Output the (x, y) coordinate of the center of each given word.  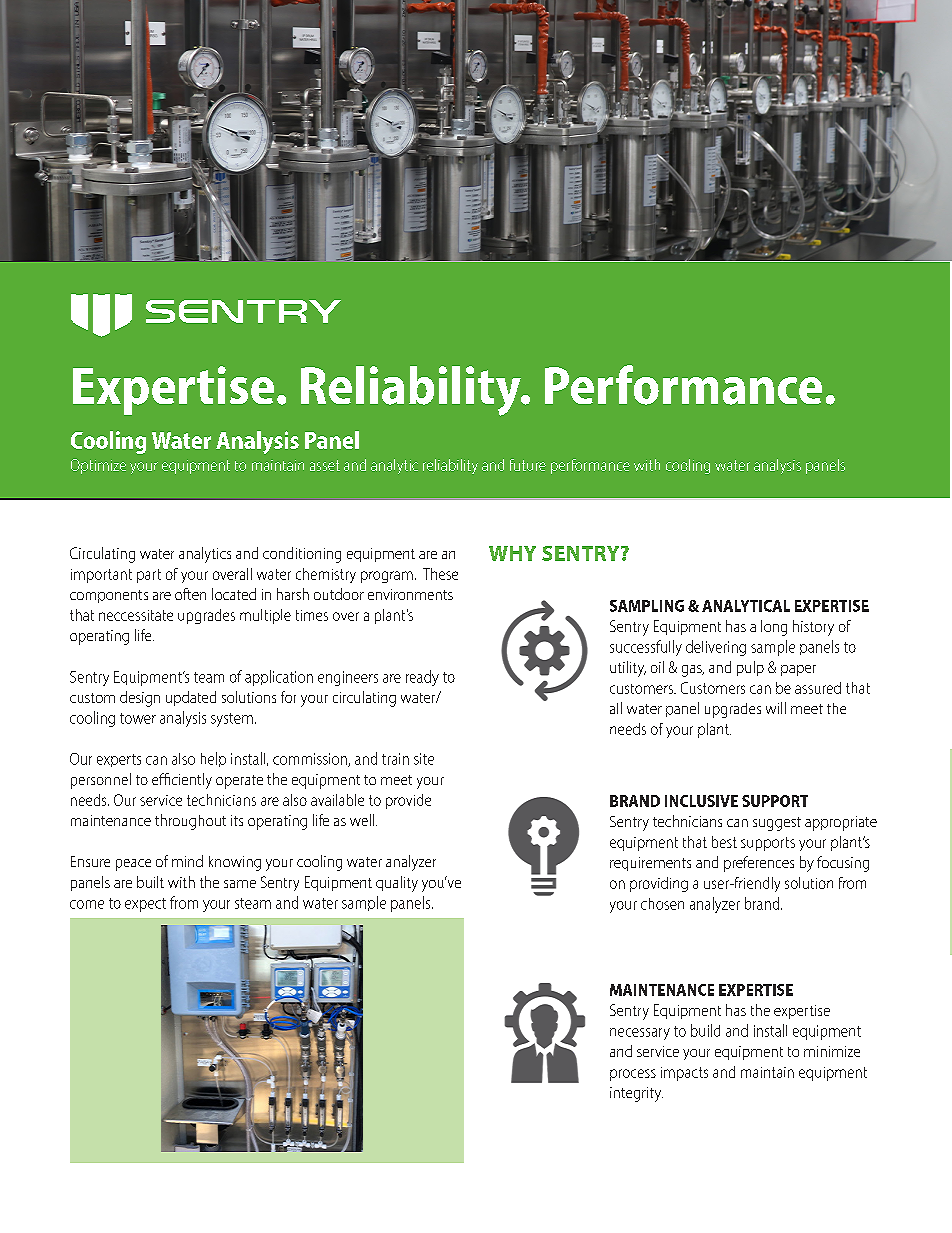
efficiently (182, 781)
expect (145, 905)
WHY (512, 553)
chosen (662, 904)
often (190, 594)
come (87, 904)
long (774, 628)
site (424, 759)
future (528, 465)
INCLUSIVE (701, 801)
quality (397, 884)
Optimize (98, 466)
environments (410, 594)
